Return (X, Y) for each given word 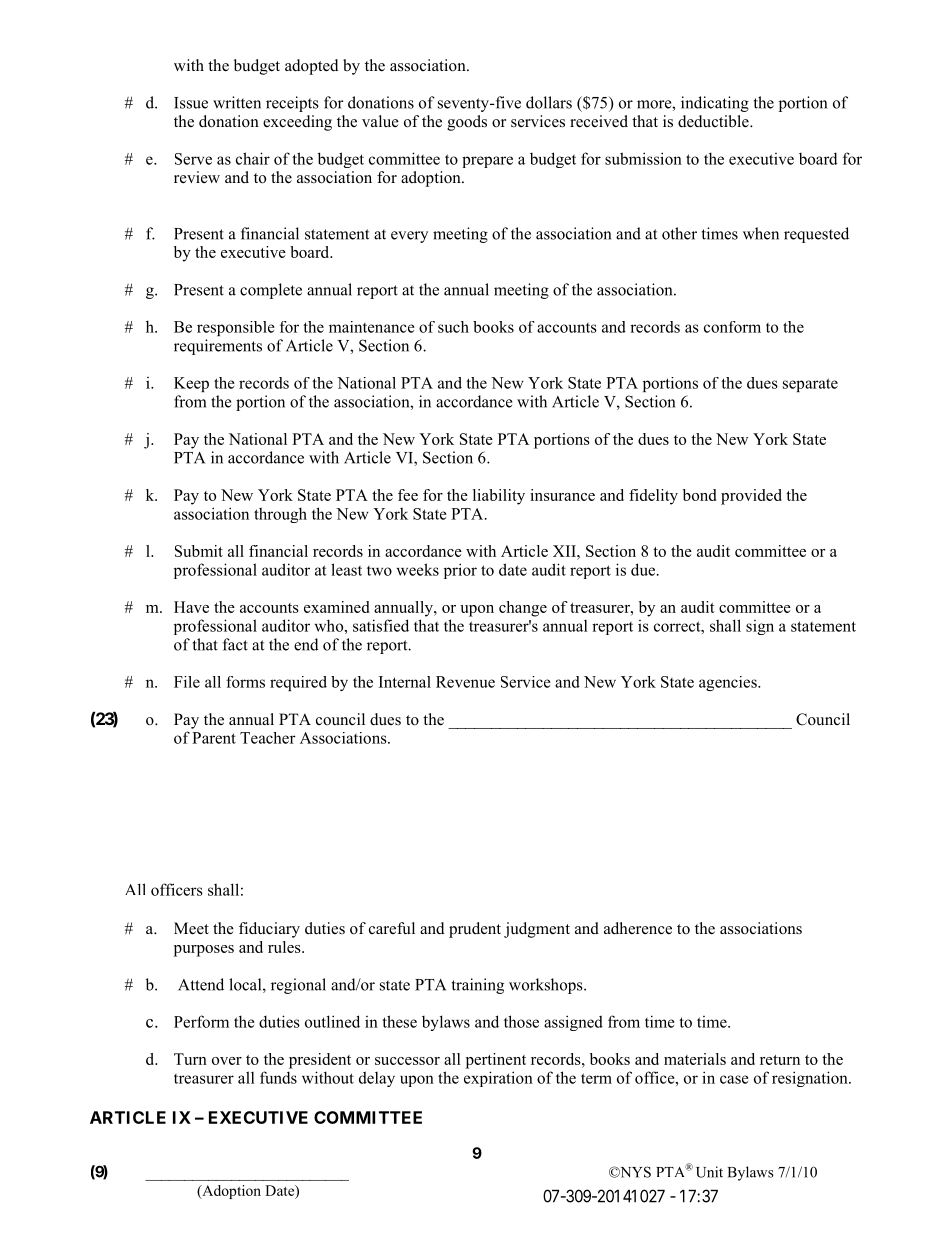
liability (499, 497)
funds (278, 1077)
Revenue (465, 682)
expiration (498, 1079)
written (237, 102)
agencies (729, 683)
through (280, 515)
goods (467, 123)
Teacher (268, 738)
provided (751, 497)
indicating (715, 104)
